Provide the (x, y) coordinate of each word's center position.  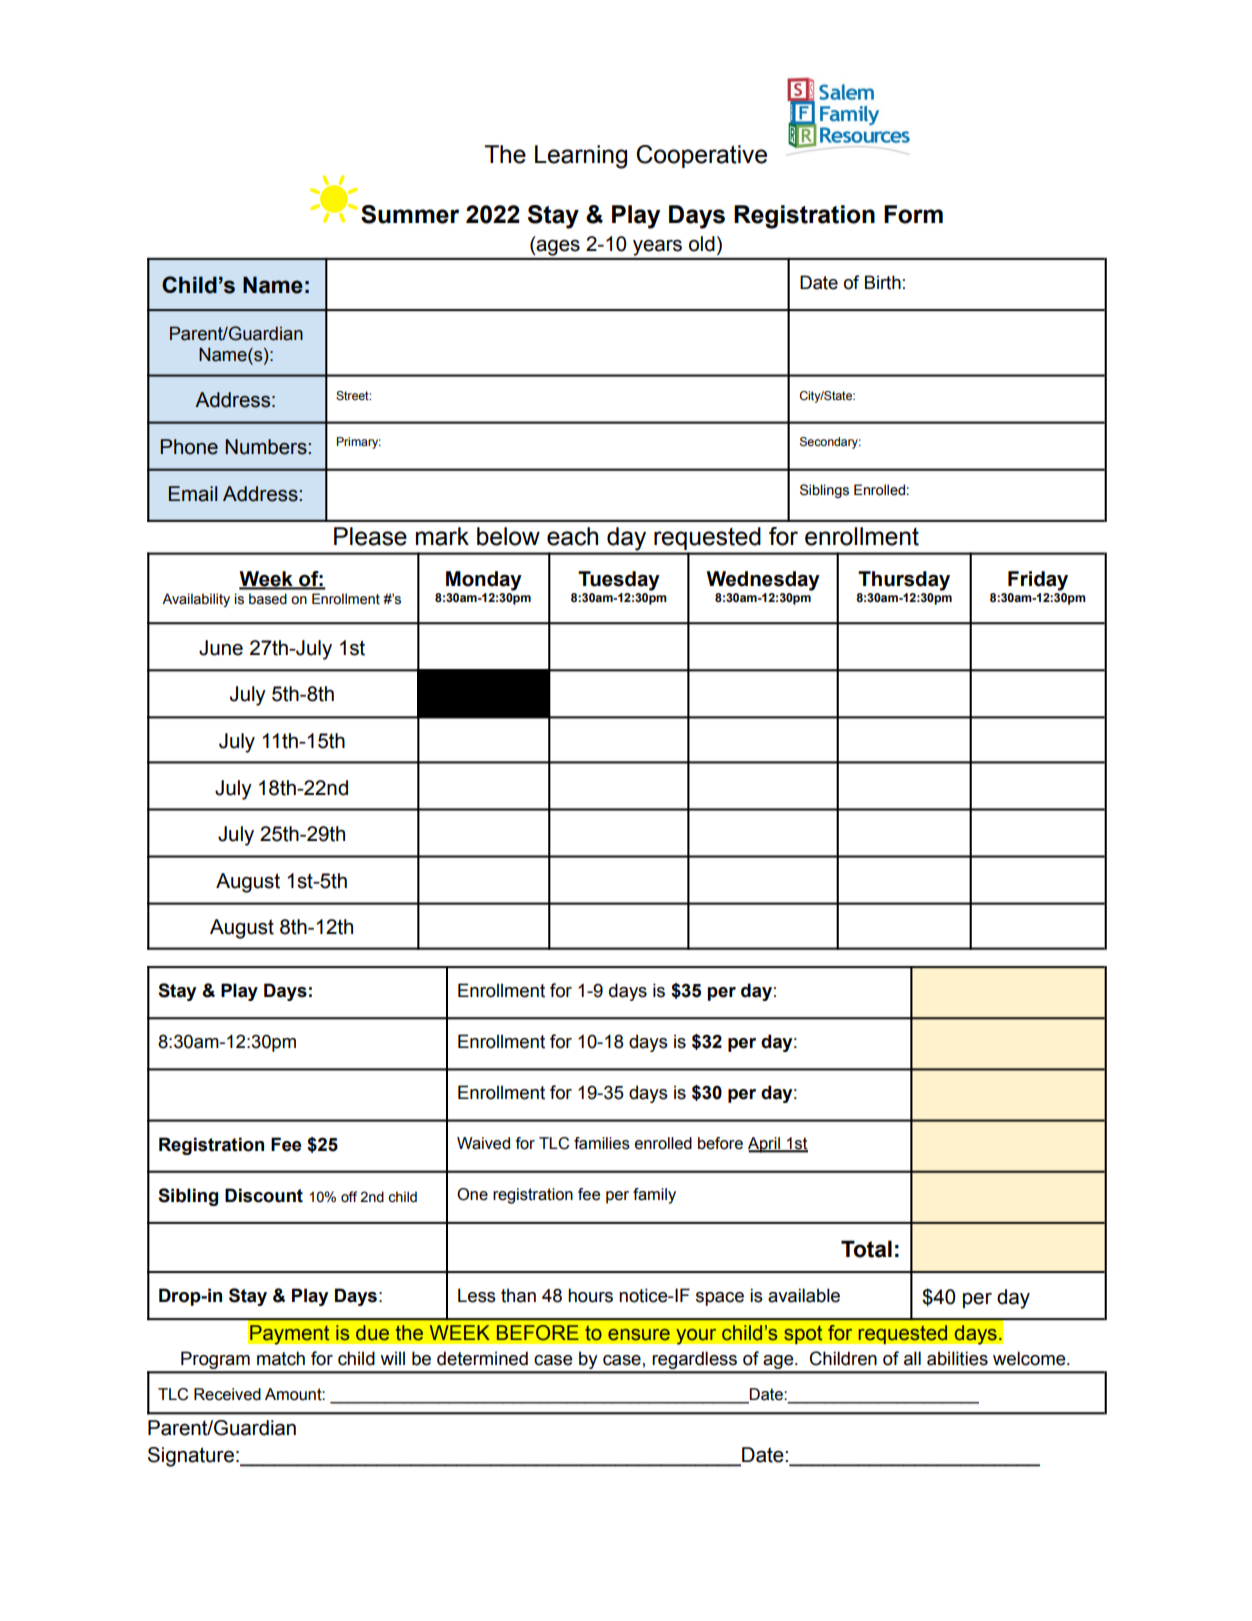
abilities (957, 1358)
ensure (639, 1335)
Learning (581, 157)
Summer (410, 214)
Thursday (904, 581)
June (221, 648)
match (281, 1358)
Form (913, 214)
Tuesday (619, 581)
